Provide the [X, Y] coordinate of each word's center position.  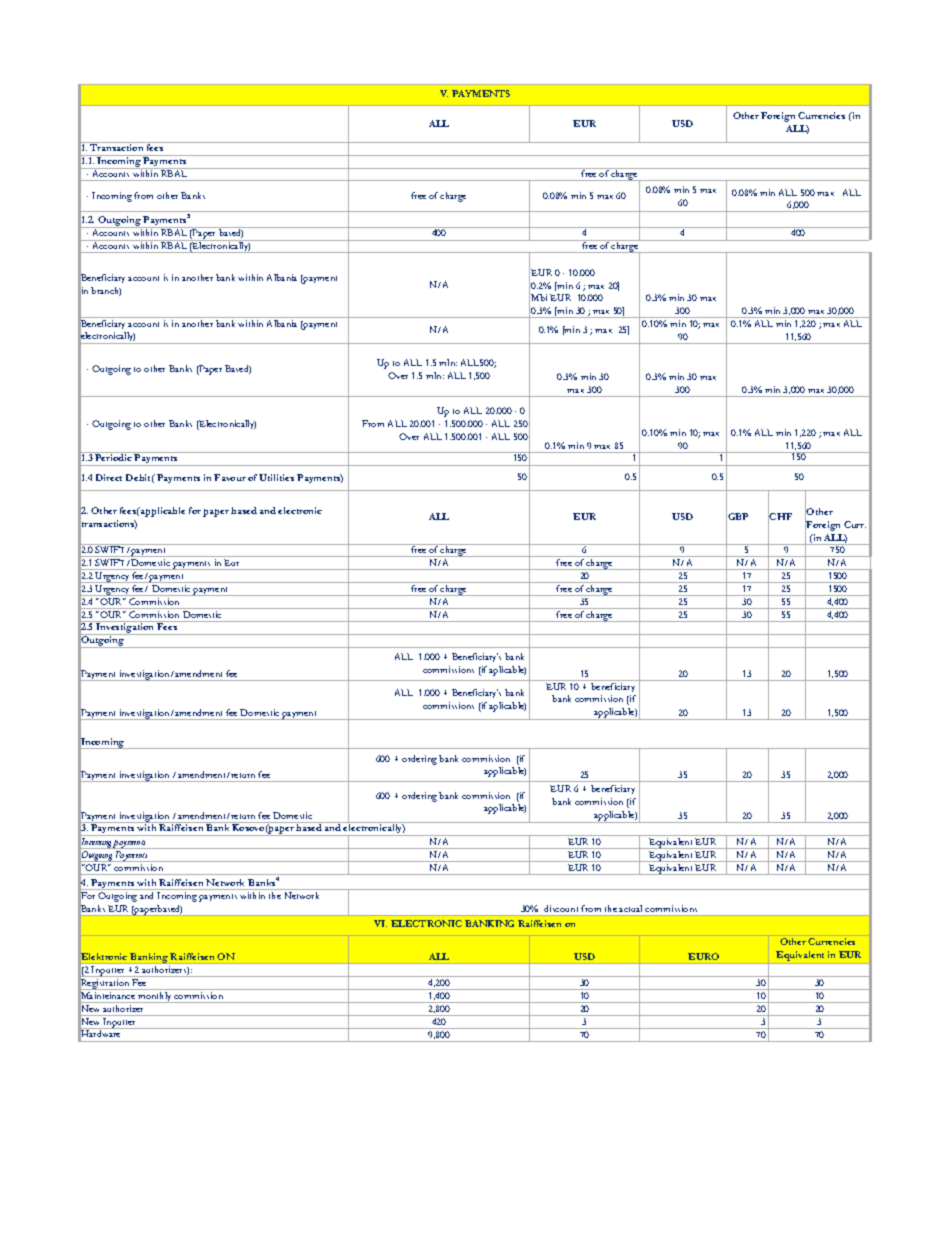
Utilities [276, 477]
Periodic [113, 457]
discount [561, 908]
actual [630, 908]
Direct [109, 477]
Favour [230, 477]
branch [106, 291]
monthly [155, 997]
